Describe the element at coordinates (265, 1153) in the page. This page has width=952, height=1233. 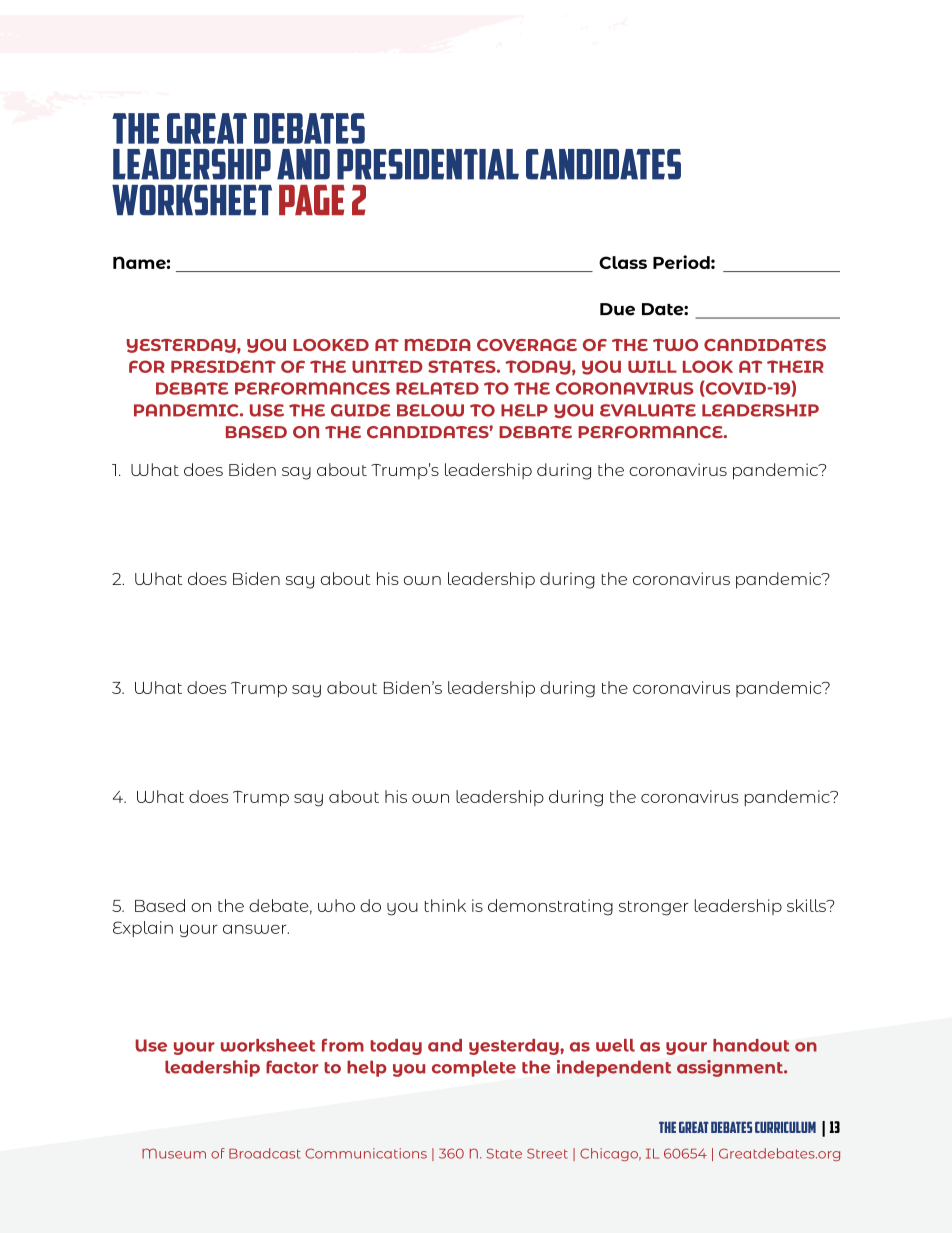
I see `Broadcast` at that location.
